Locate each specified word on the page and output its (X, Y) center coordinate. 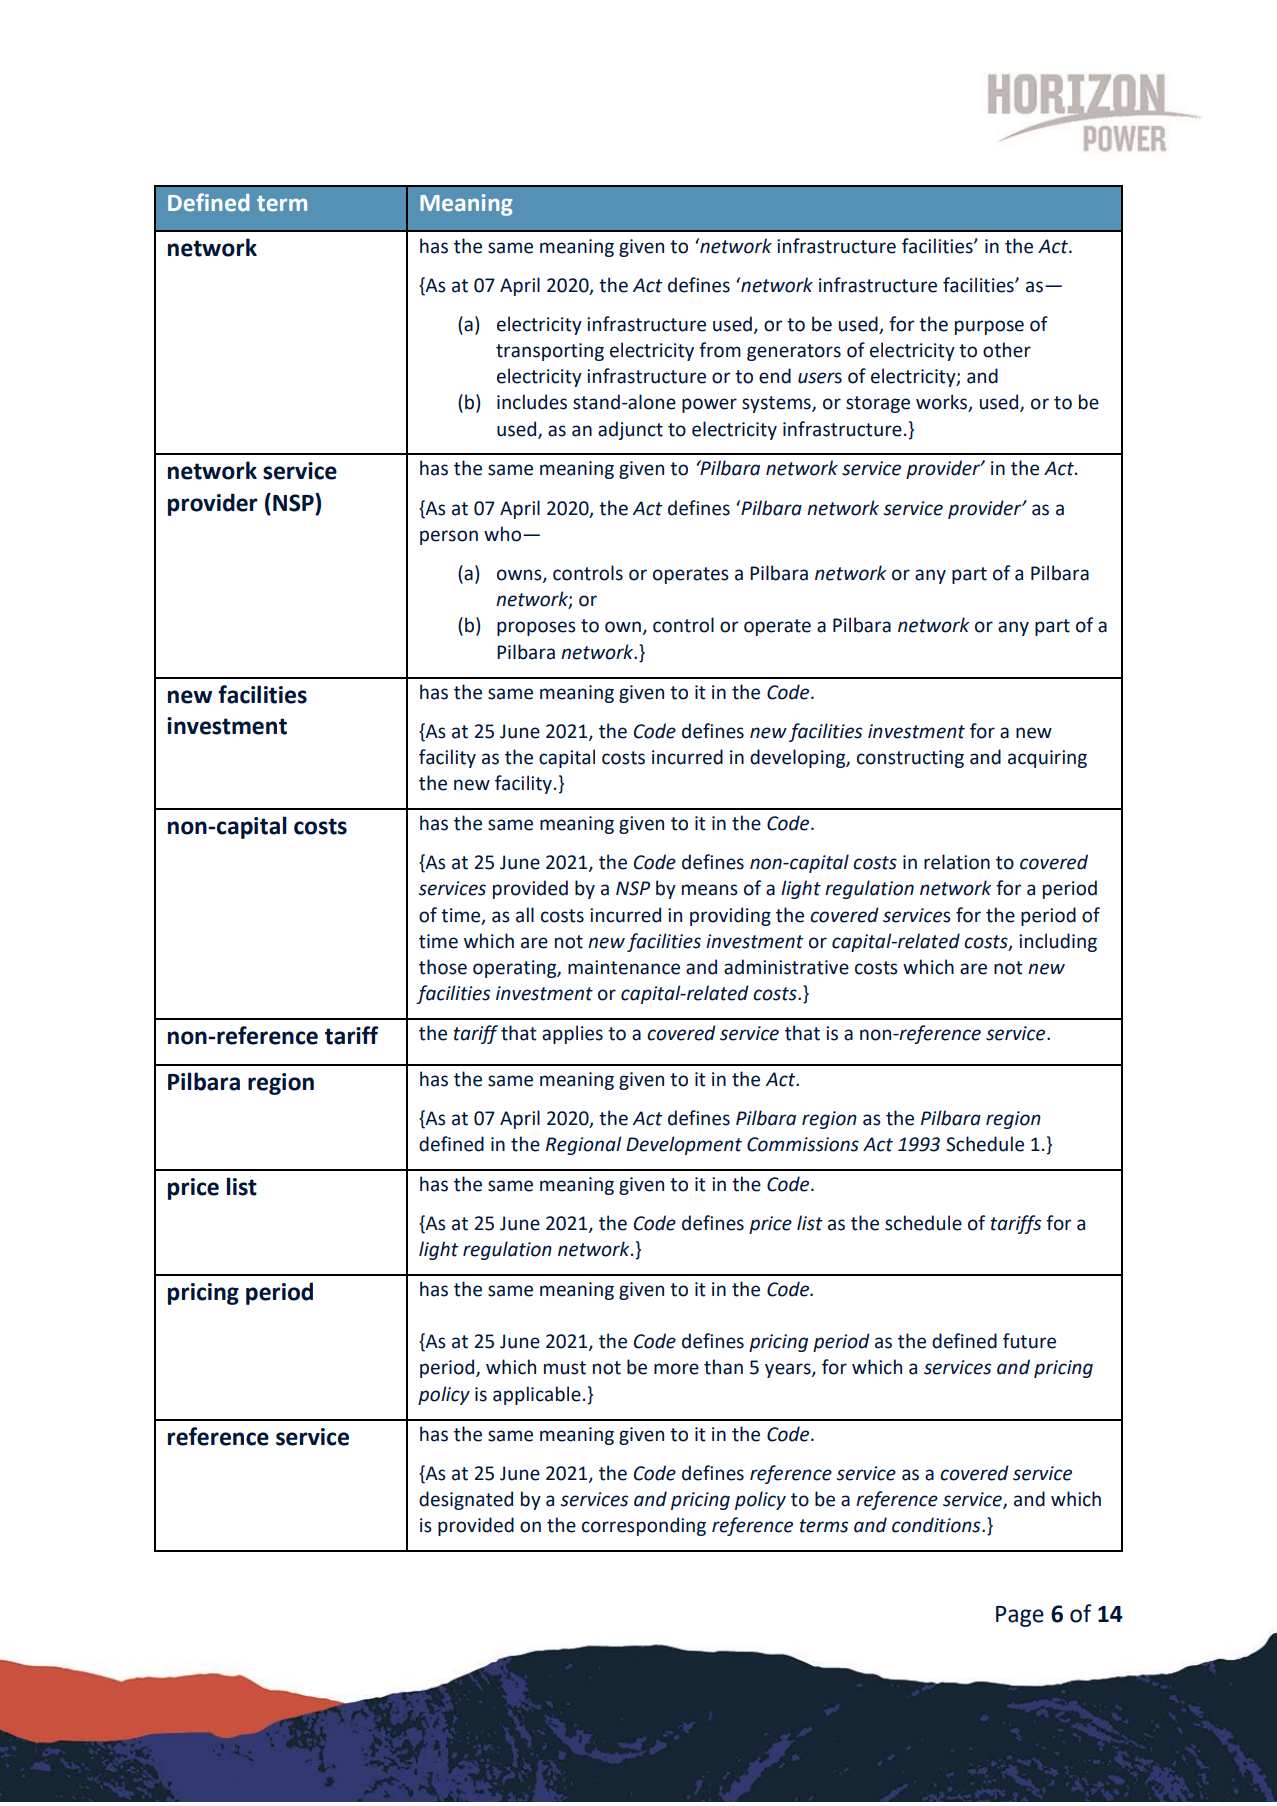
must (565, 1368)
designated (466, 1500)
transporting (550, 352)
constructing (910, 759)
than (723, 1367)
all (525, 915)
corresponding (644, 1526)
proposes (536, 628)
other (1007, 350)
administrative (786, 967)
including (1058, 942)
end (775, 376)
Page (1020, 1616)
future (1029, 1341)
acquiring (1047, 759)
